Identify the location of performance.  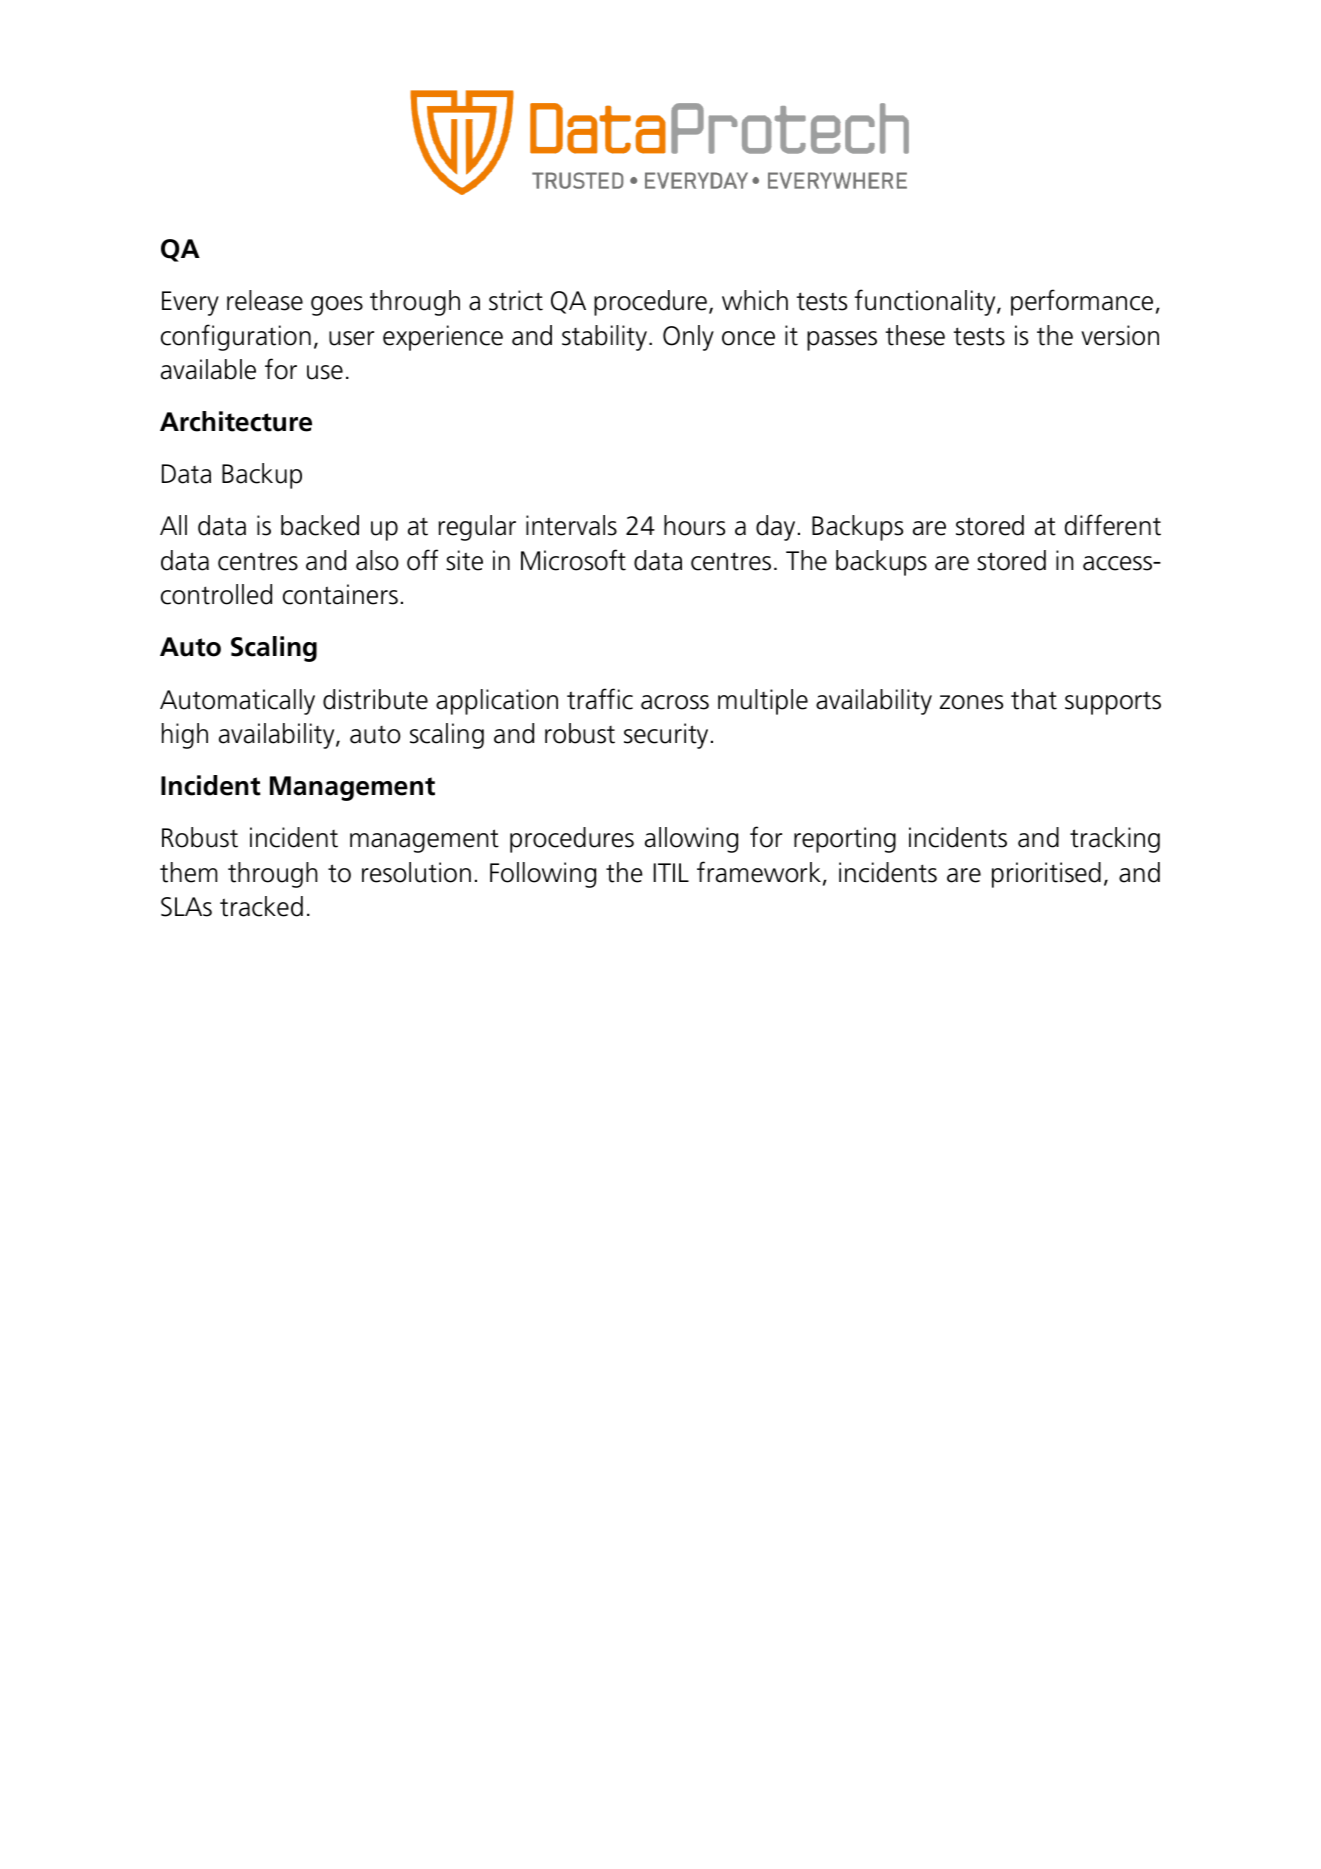
(1082, 302).
